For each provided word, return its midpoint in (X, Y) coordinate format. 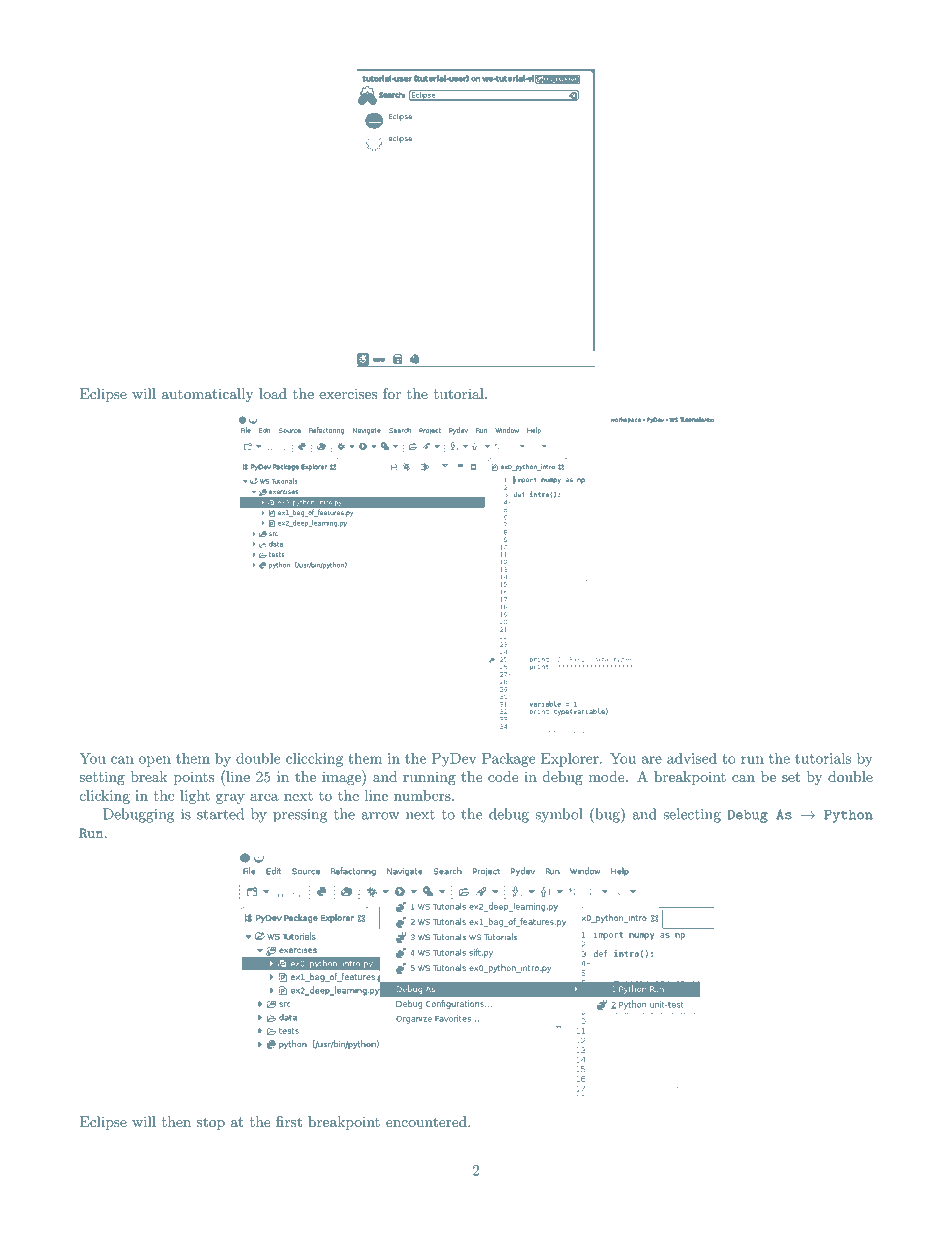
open (155, 761)
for (392, 393)
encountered (427, 1121)
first (289, 1121)
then (176, 1121)
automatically (208, 395)
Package (508, 760)
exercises (348, 393)
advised (692, 758)
